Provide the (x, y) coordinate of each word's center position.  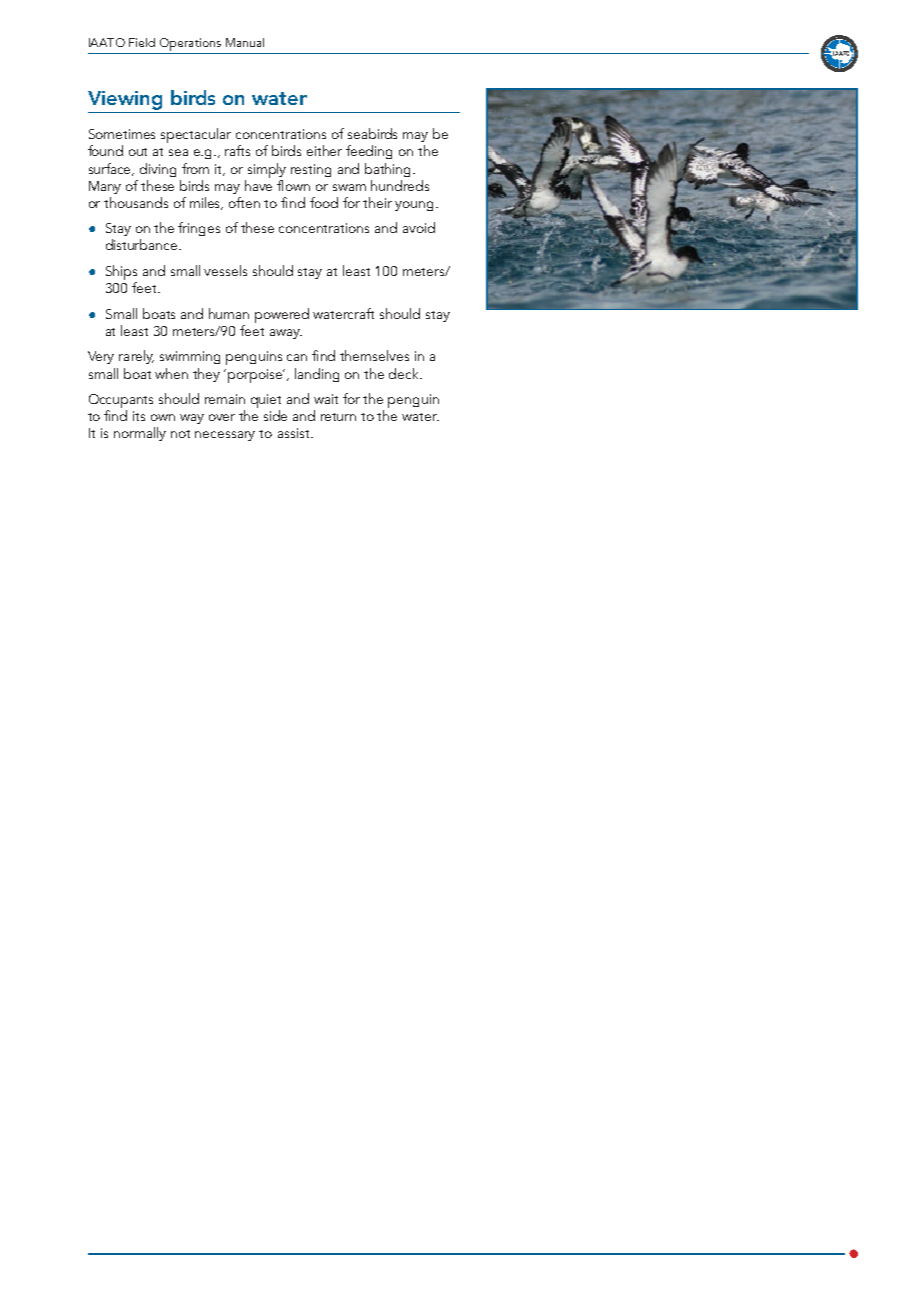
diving (158, 170)
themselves (374, 355)
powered (282, 315)
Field (142, 42)
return (338, 417)
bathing (389, 170)
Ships (121, 274)
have (258, 185)
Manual (245, 42)
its (139, 416)
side (275, 415)
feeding (369, 152)
